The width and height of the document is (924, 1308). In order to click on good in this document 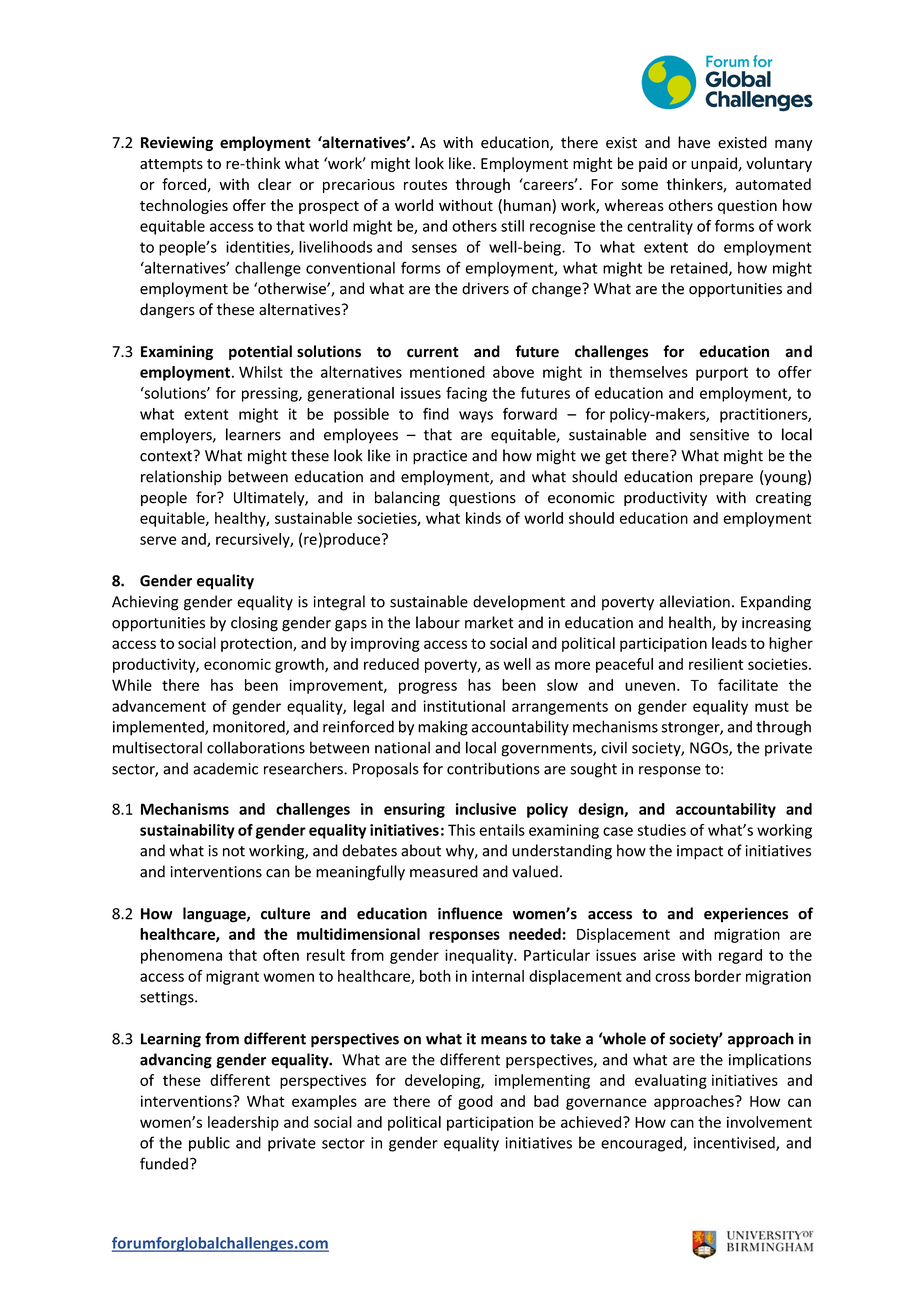, I will do `click(475, 1102)`.
